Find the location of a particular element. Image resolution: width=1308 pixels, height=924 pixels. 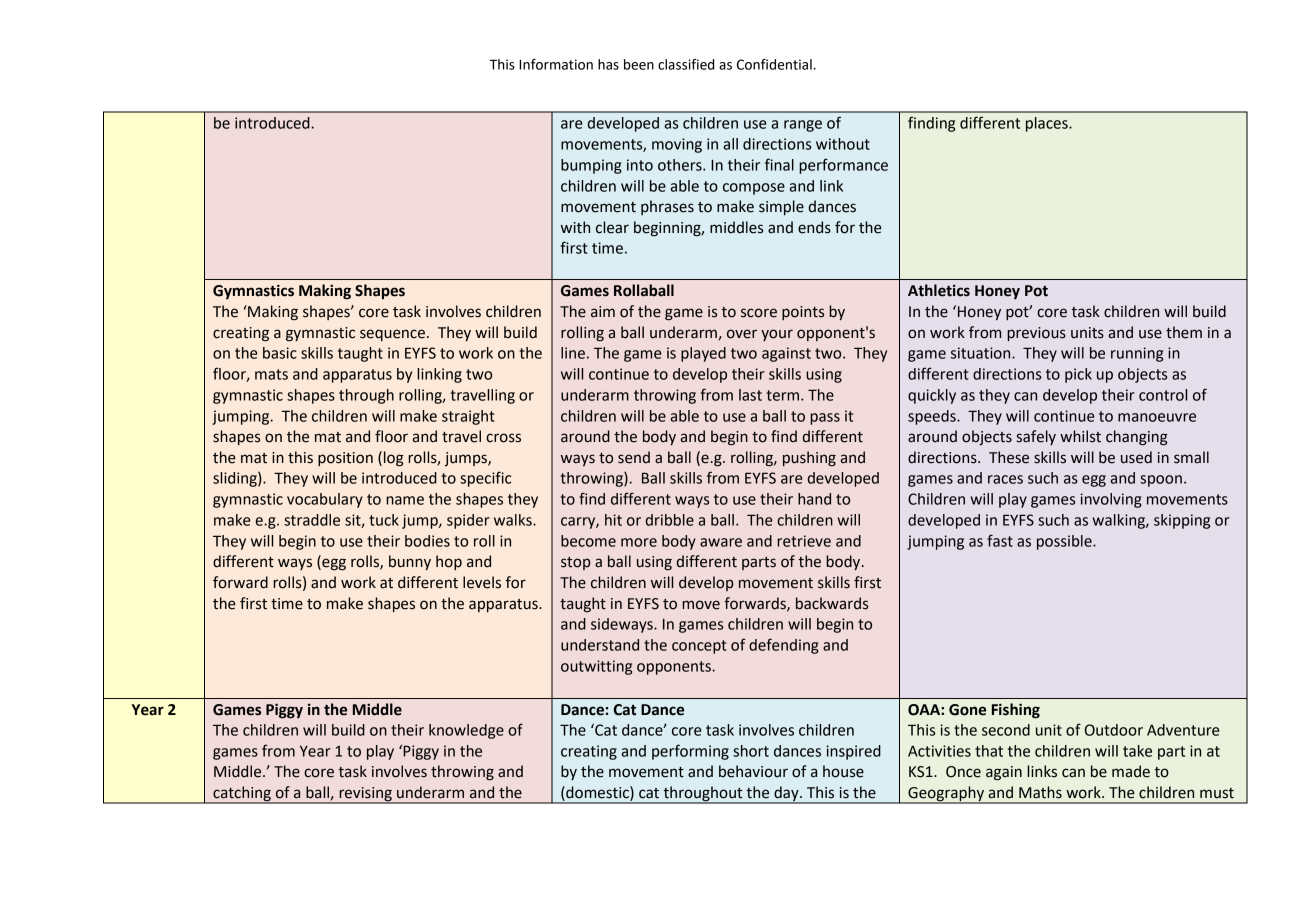

sequence is located at coordinates (392, 335).
